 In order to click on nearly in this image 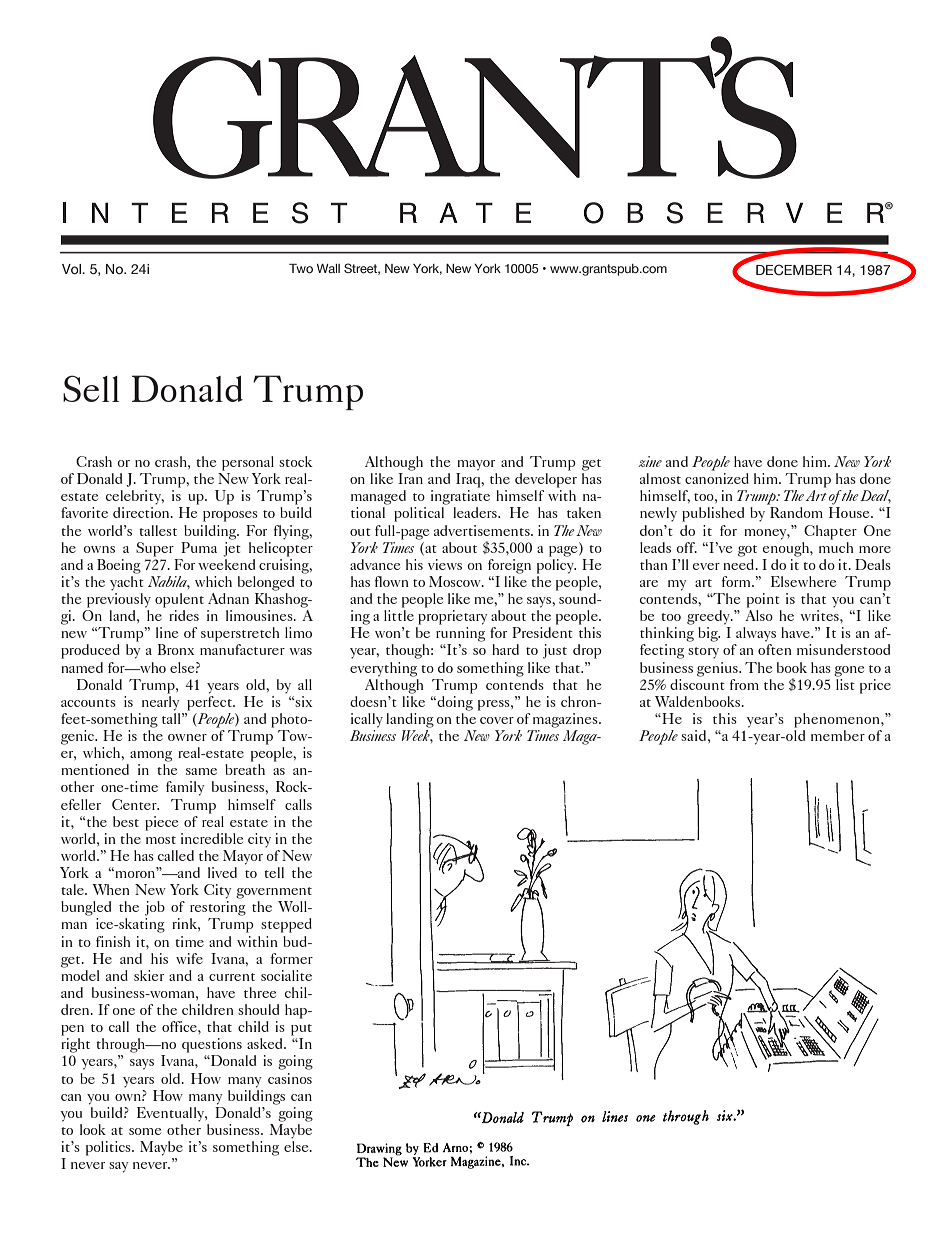, I will do `click(161, 702)`.
